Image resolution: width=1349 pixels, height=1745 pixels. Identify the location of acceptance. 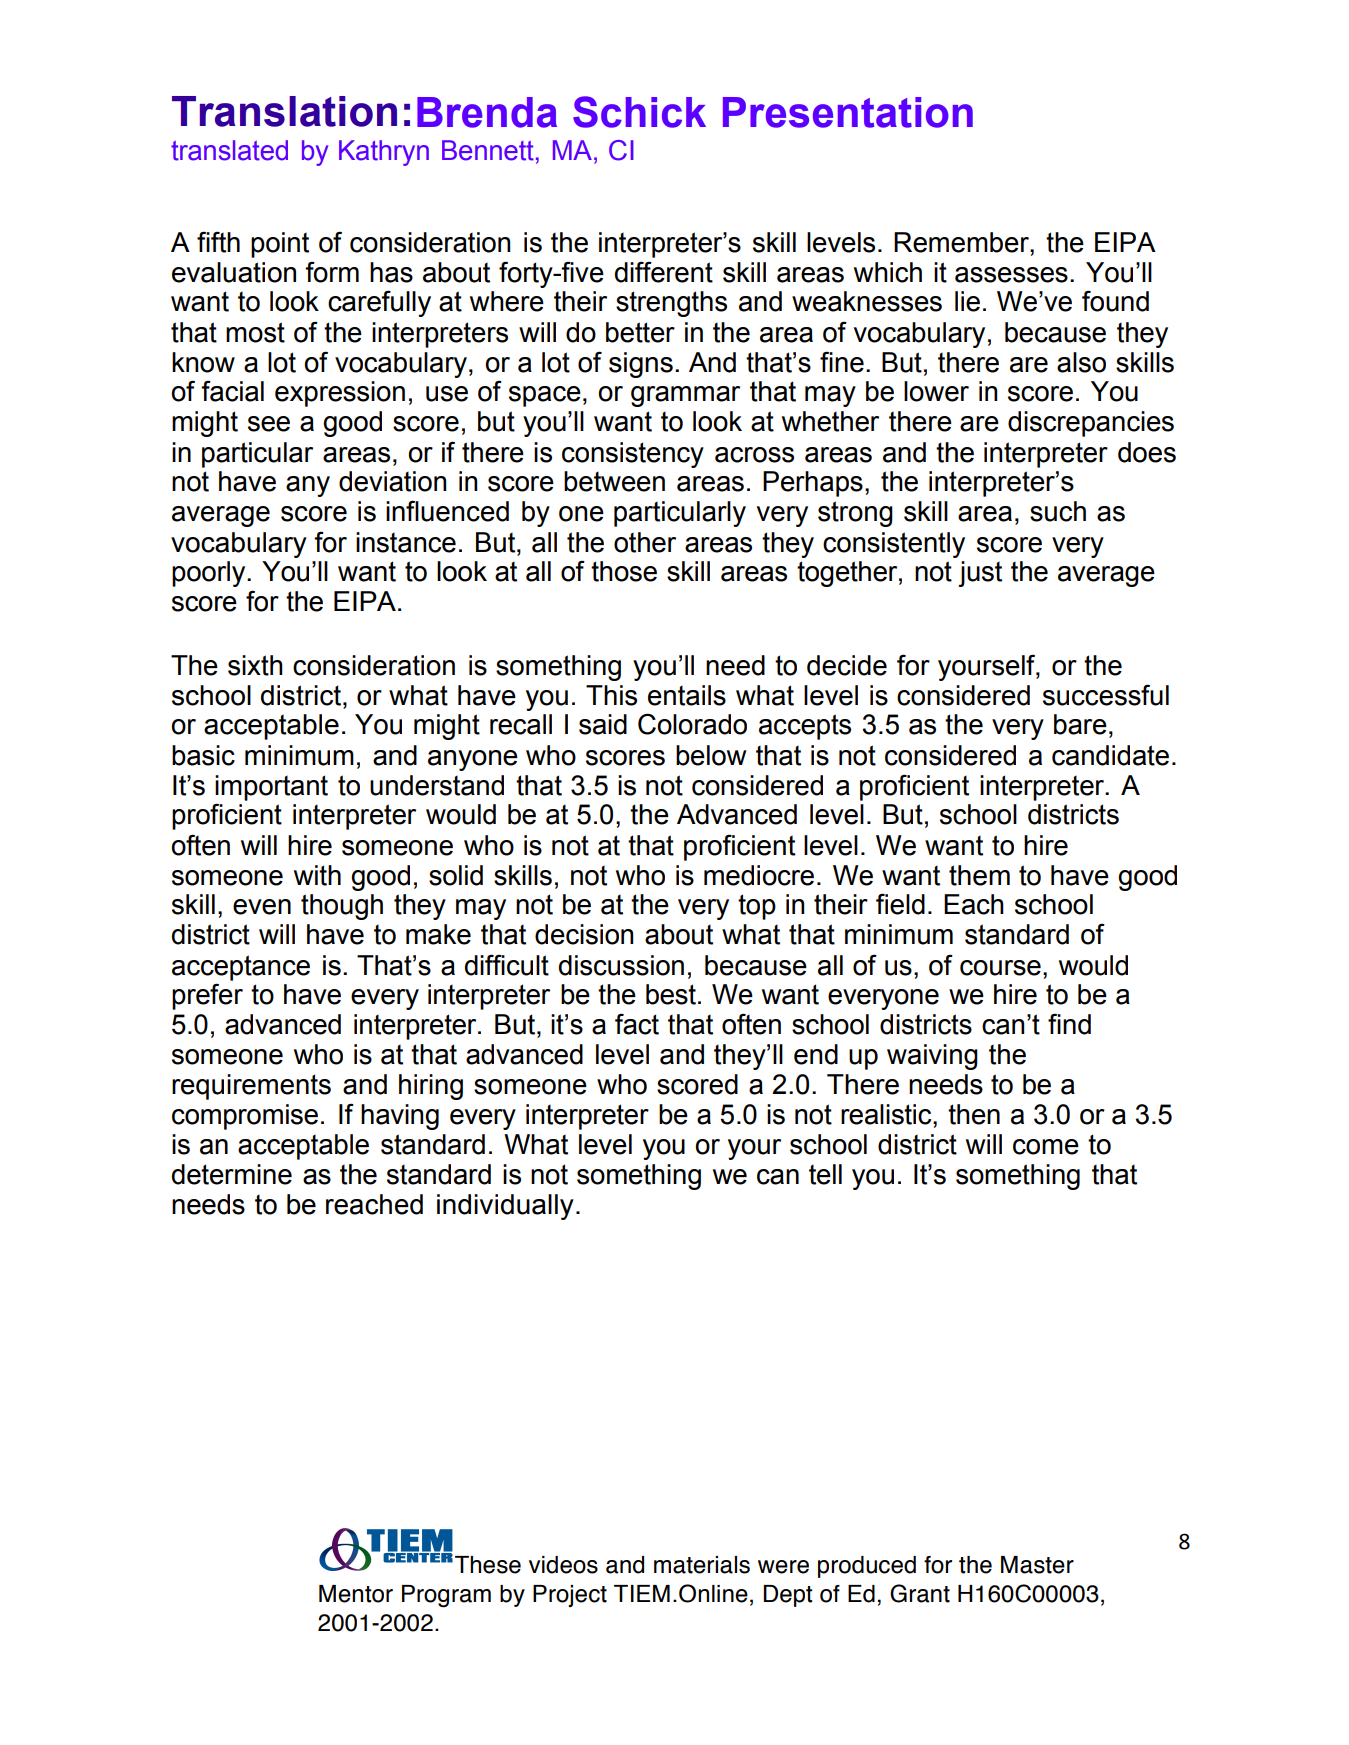
(241, 968).
